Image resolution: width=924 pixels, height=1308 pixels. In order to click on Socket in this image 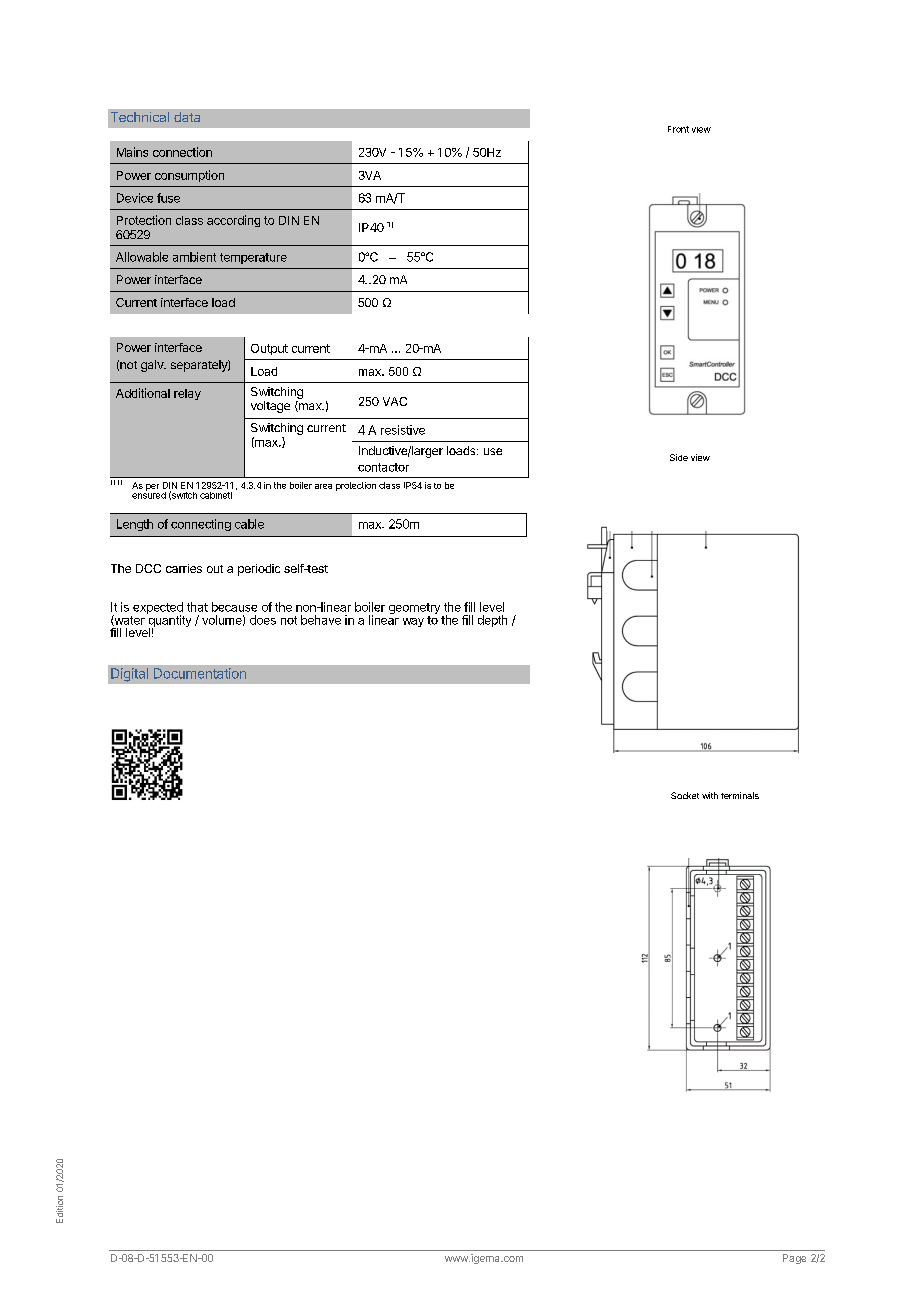, I will do `click(685, 795)`.
